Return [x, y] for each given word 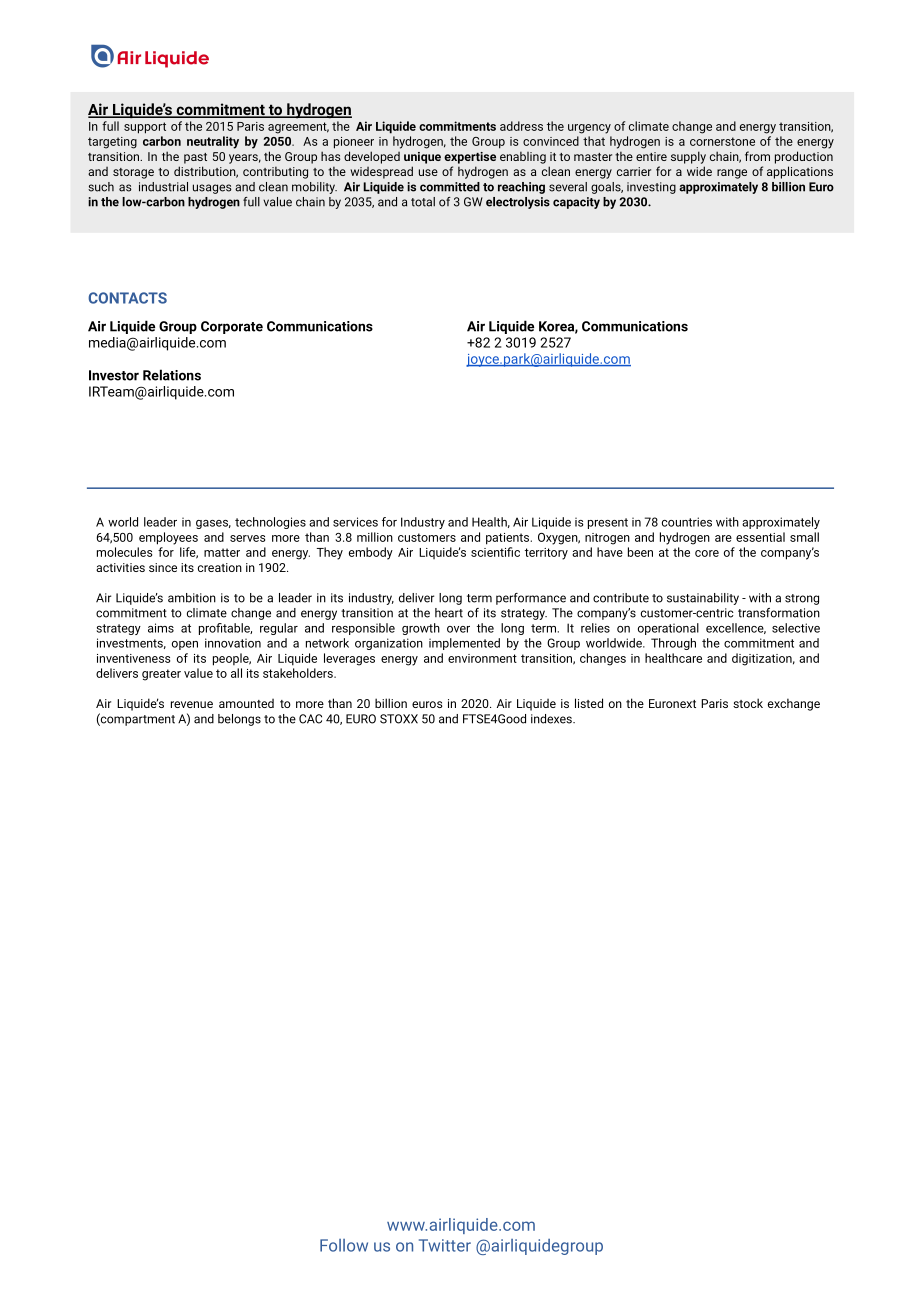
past [195, 158]
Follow [344, 1245]
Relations [172, 375]
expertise [470, 158]
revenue [192, 704]
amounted [246, 703]
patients [509, 539]
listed [589, 703]
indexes [552, 719]
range [732, 174]
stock [748, 703]
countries [687, 522]
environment [482, 658]
